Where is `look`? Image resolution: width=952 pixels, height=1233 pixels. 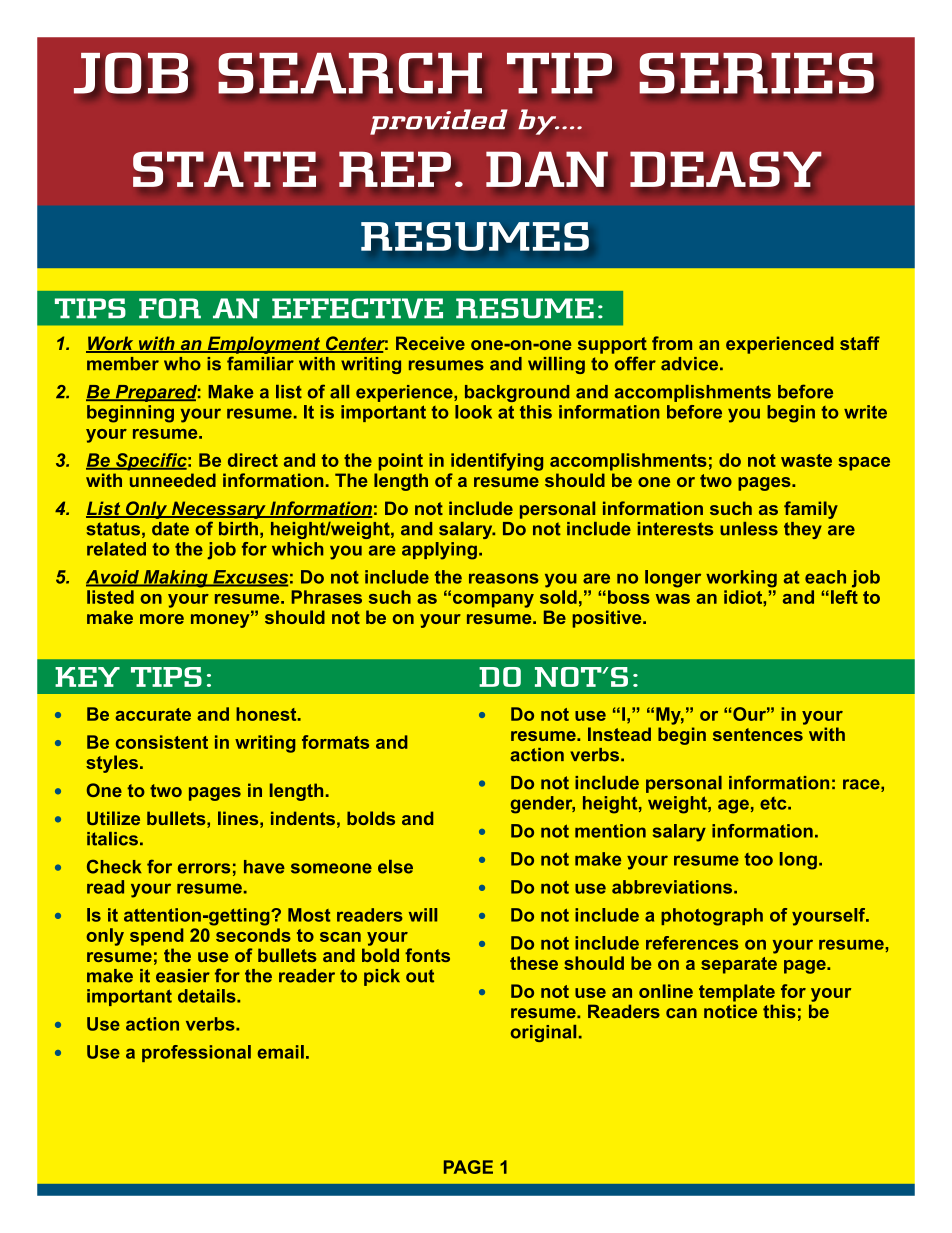 look is located at coordinates (473, 412).
